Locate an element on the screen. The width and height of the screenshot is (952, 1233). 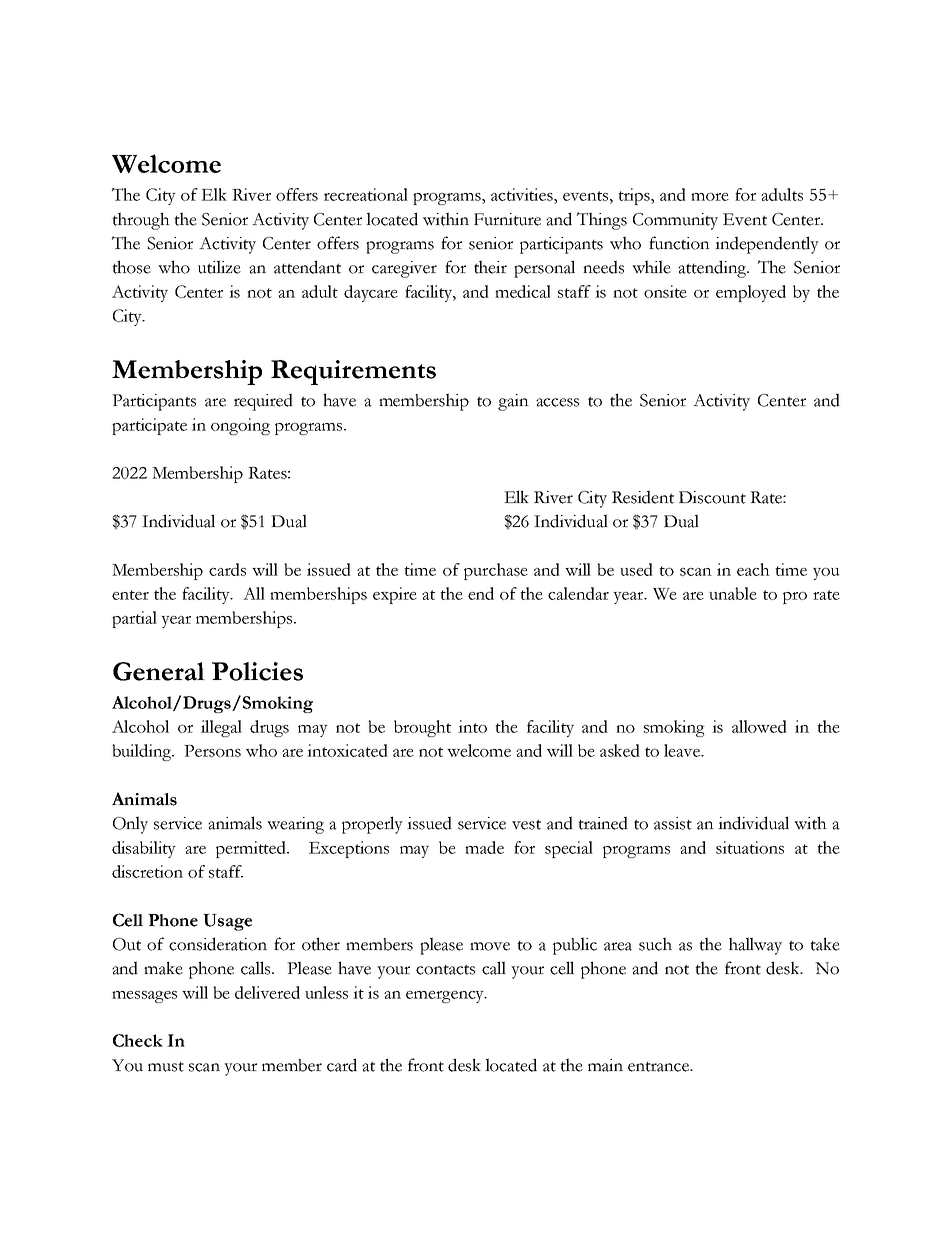
allowed is located at coordinates (759, 726).
